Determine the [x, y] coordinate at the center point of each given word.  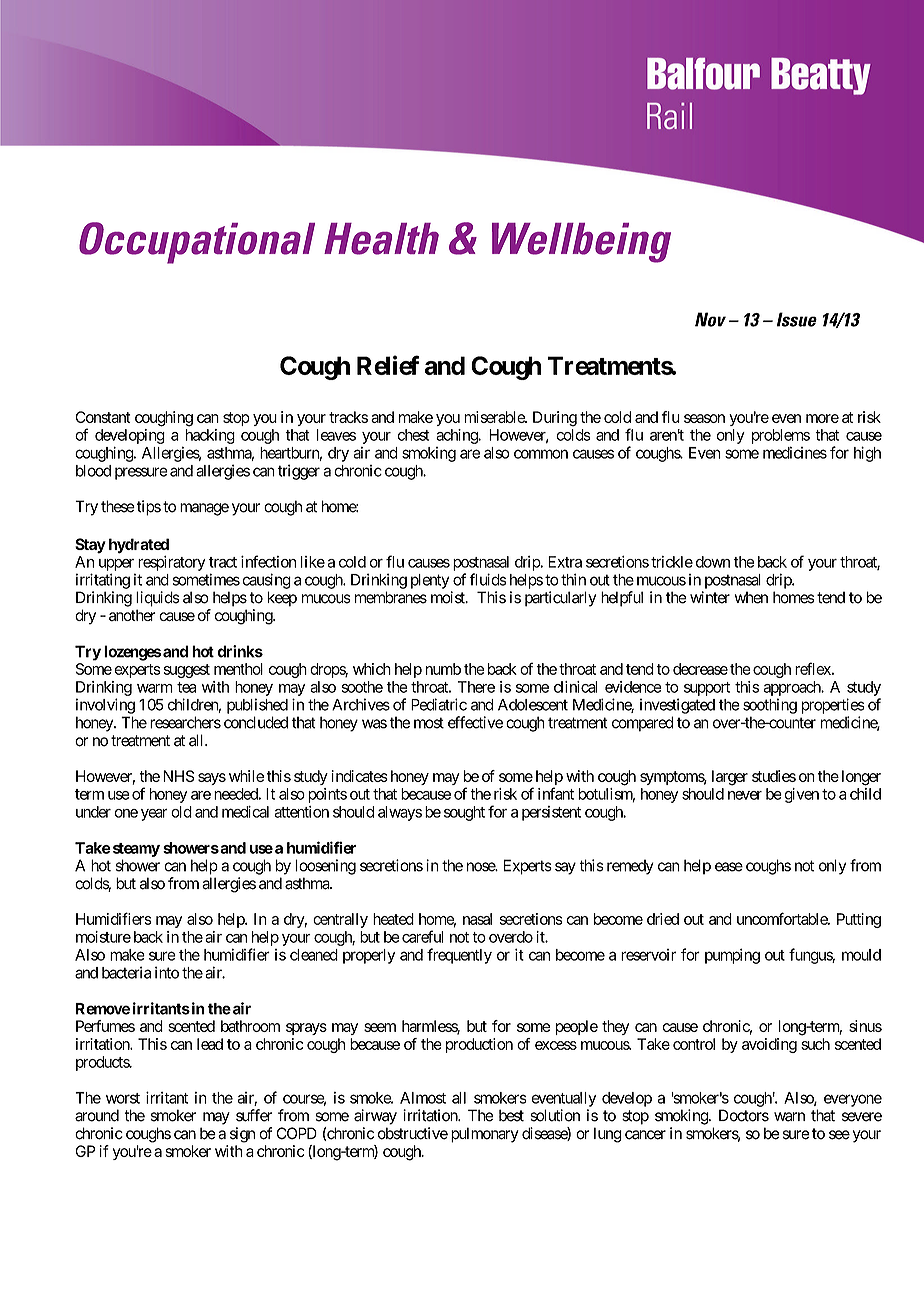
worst [123, 1098]
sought [464, 813]
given [801, 795]
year [154, 815]
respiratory [171, 563]
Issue [797, 319]
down [713, 562]
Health [381, 239]
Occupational [197, 243]
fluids [488, 579]
